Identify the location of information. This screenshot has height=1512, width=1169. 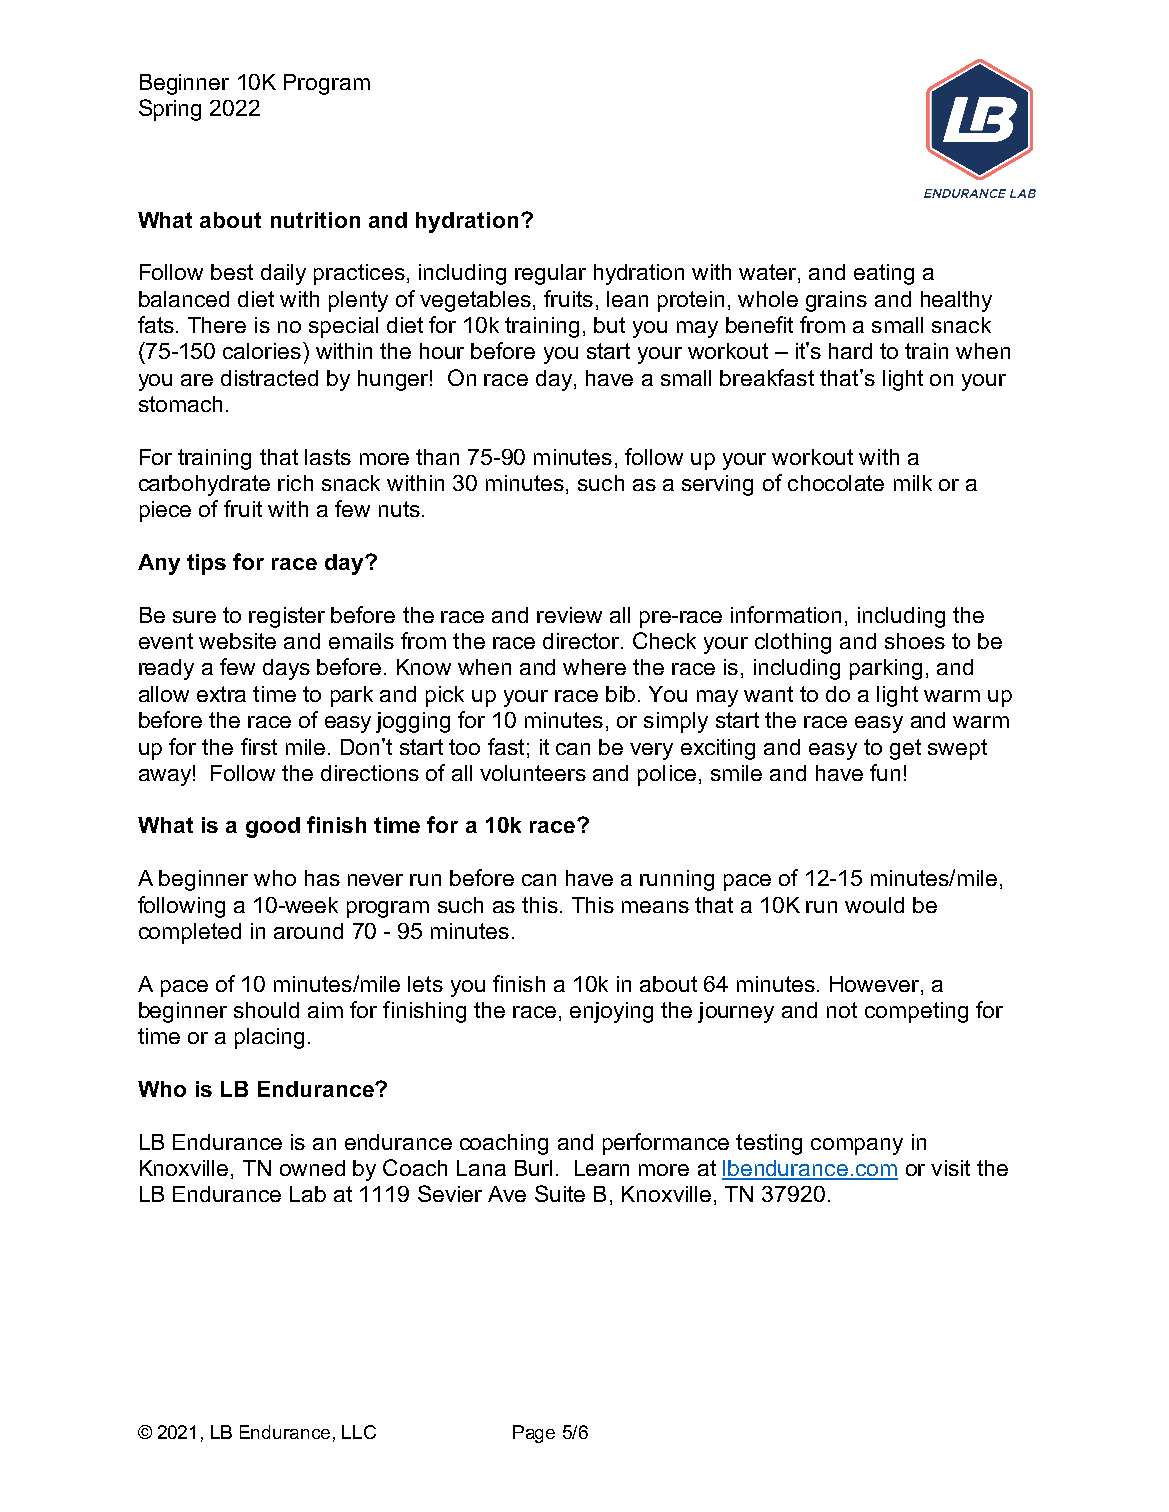
(786, 614).
